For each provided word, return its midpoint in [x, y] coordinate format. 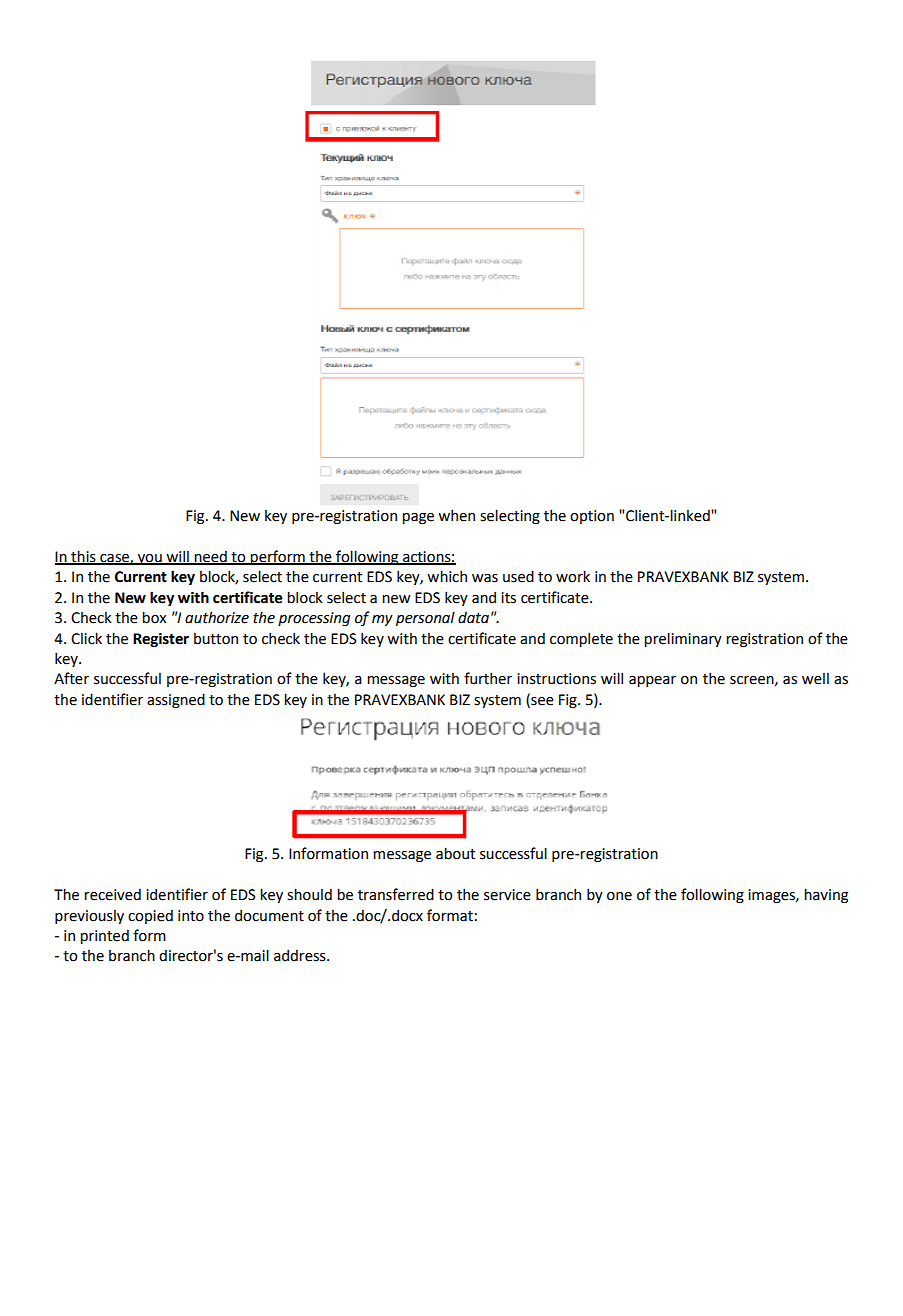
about [455, 853]
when [456, 515]
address [301, 955]
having [826, 895]
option [592, 517]
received [112, 894]
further [488, 678]
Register [161, 640]
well [815, 679]
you [150, 559]
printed [104, 936]
